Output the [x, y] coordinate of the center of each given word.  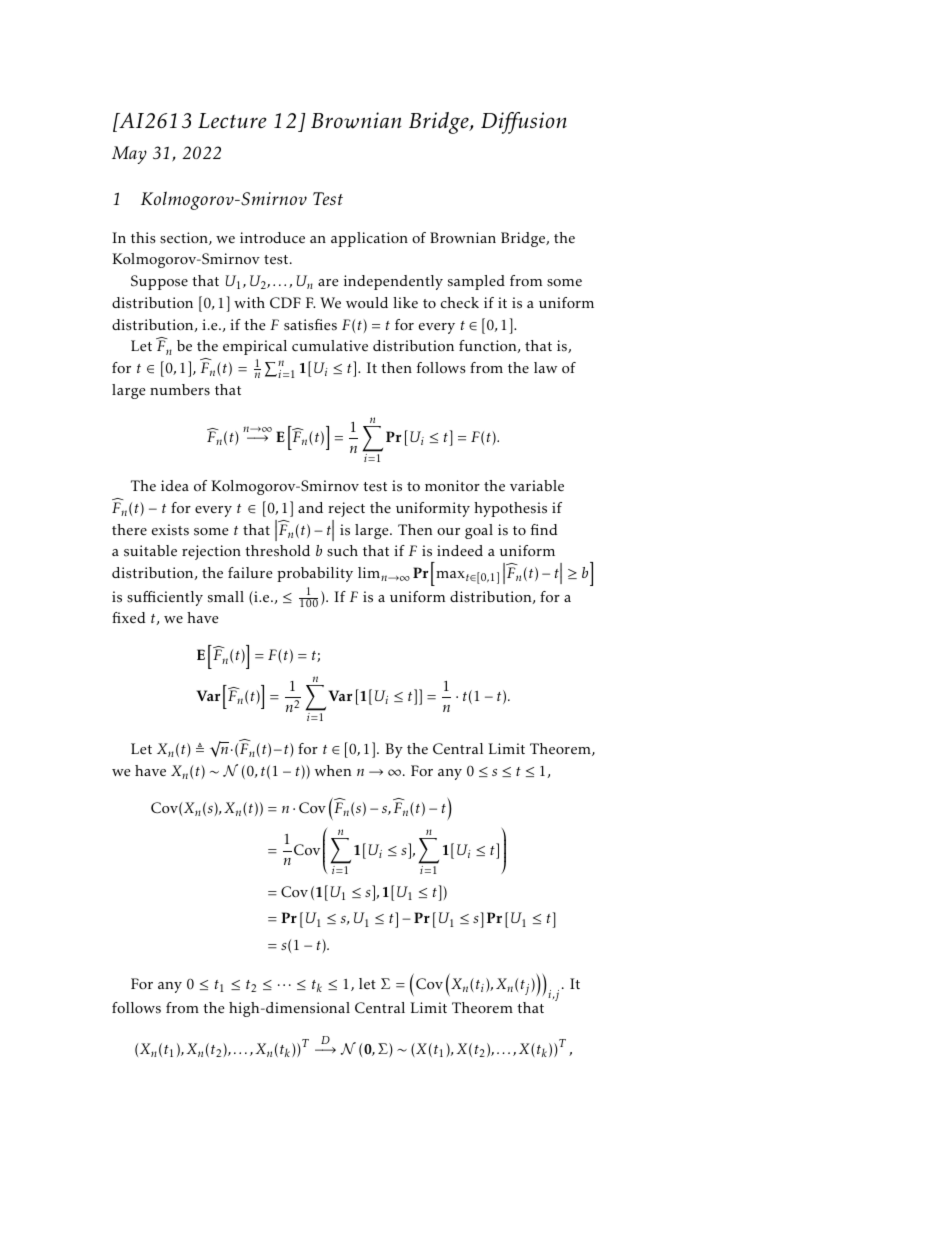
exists [170, 530]
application [369, 239]
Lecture [232, 121]
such [342, 551]
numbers [180, 390]
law [545, 367]
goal [479, 531]
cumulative [330, 346]
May [129, 155]
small [226, 597]
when [333, 771]
